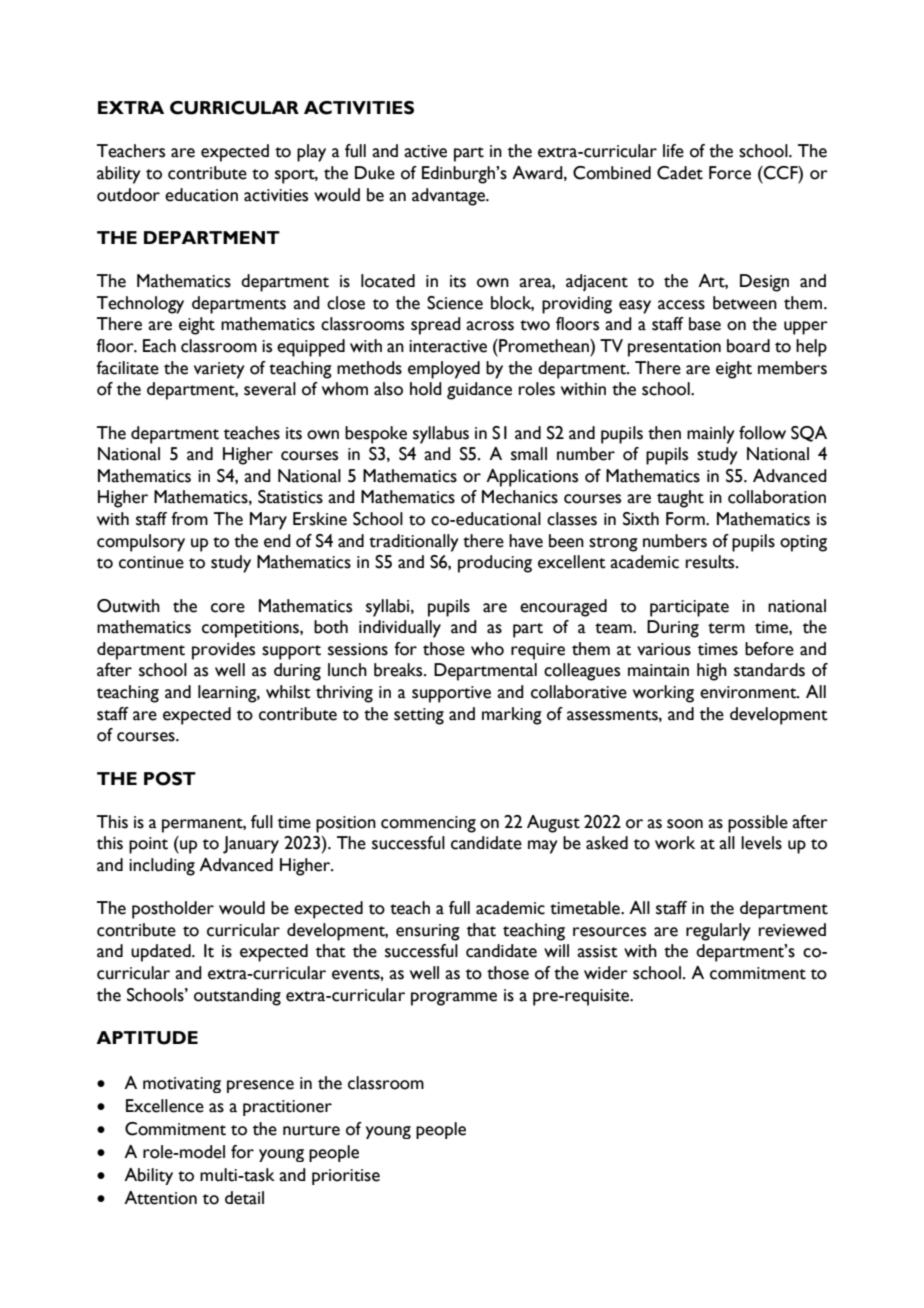 Image resolution: width=924 pixels, height=1308 pixels. I want to click on regularly, so click(718, 932).
